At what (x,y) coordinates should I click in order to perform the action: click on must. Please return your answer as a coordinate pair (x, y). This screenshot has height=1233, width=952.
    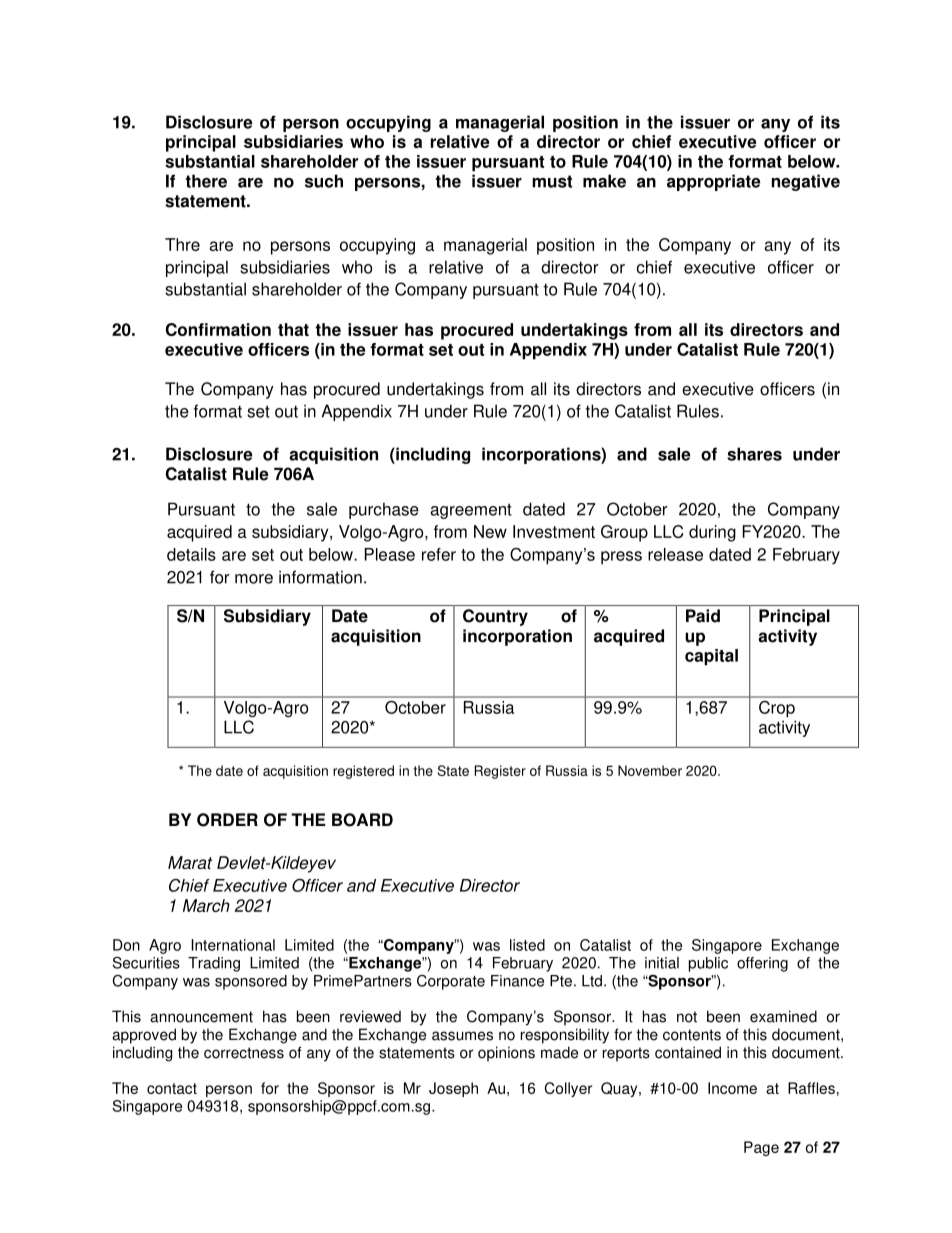
    Looking at the image, I should click on (552, 181).
